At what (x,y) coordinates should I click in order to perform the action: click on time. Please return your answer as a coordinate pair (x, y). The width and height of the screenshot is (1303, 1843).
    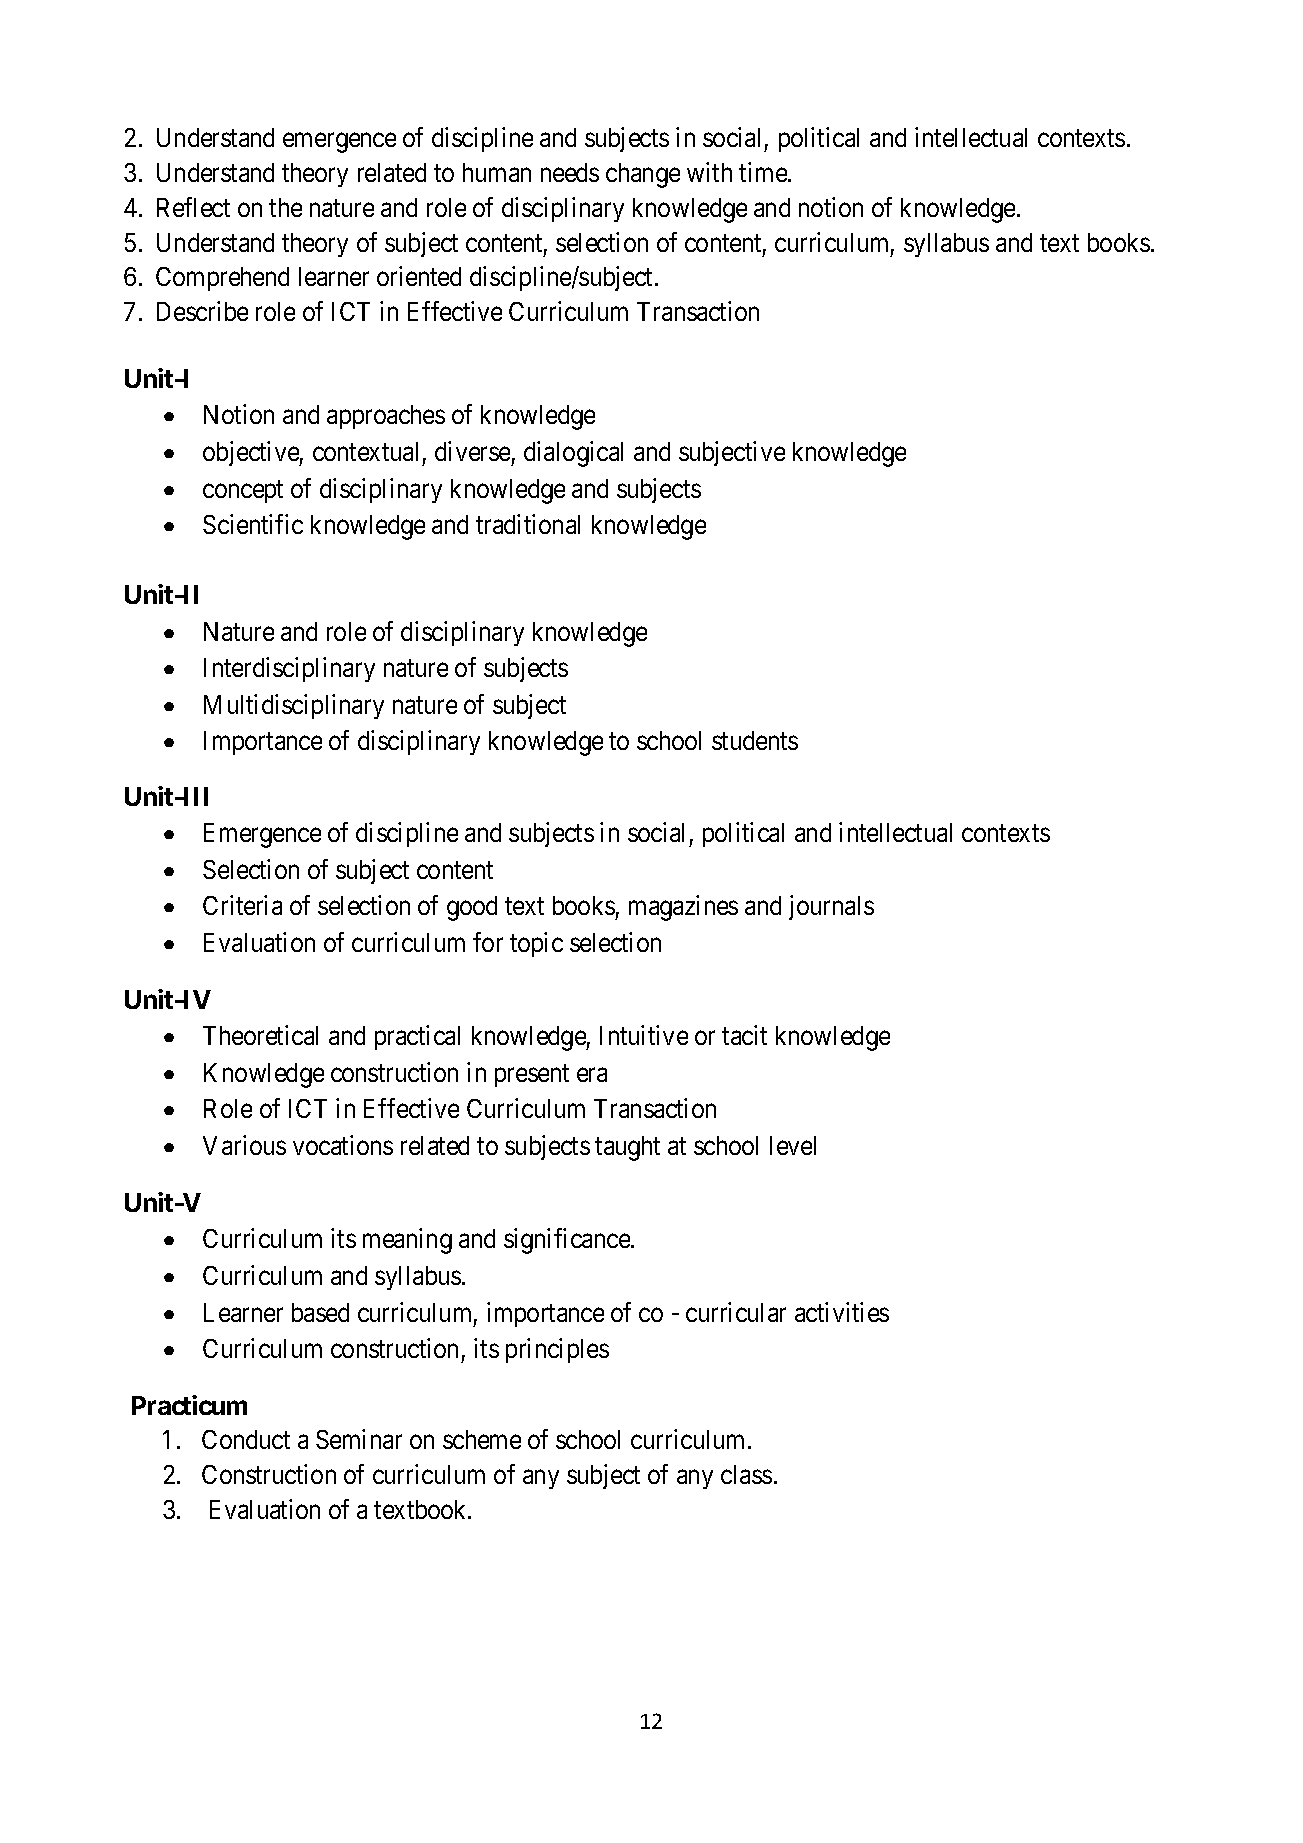
    Looking at the image, I should click on (764, 172).
